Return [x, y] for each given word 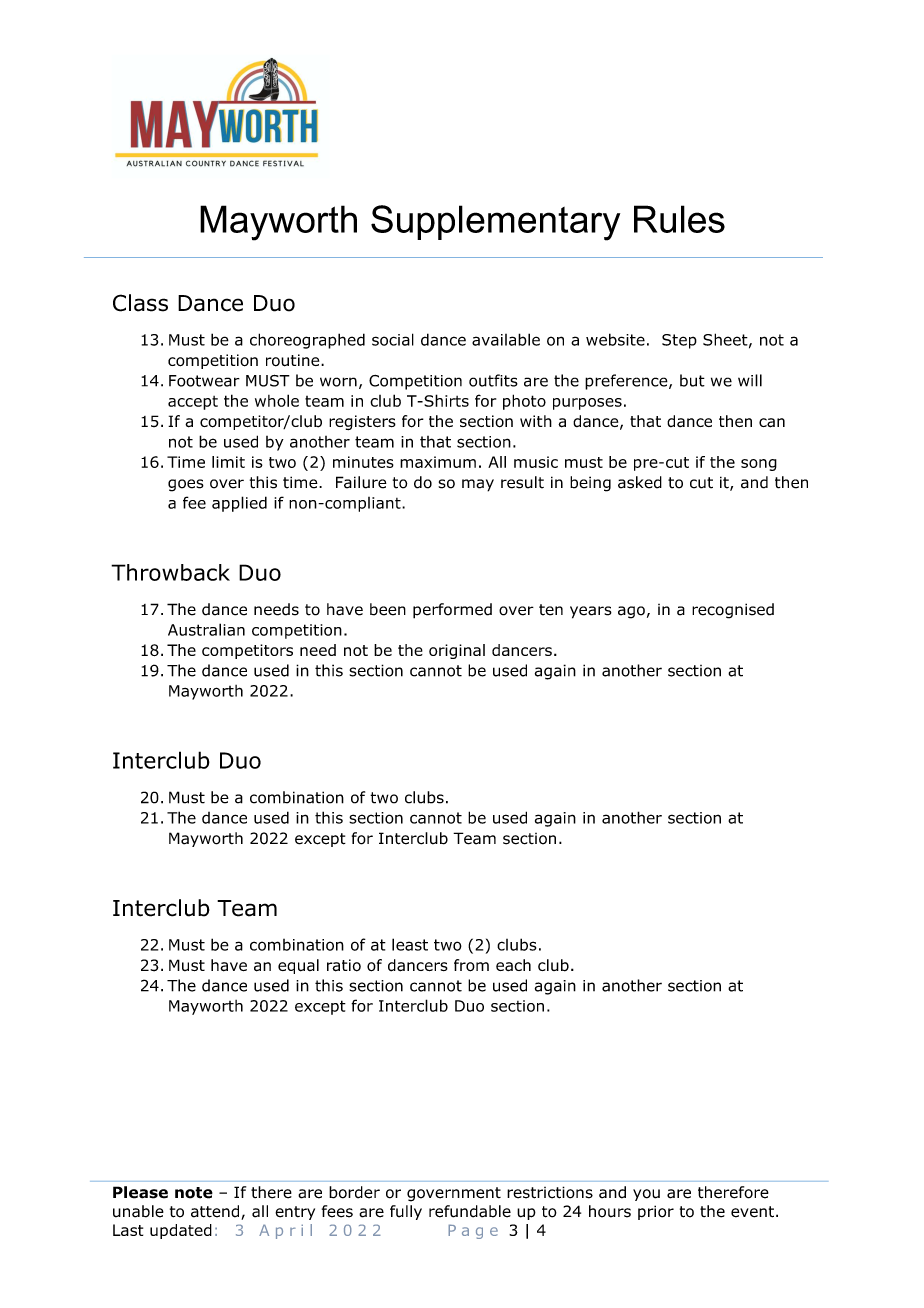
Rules [679, 219]
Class [140, 303]
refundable [470, 1211]
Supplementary [495, 223]
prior [656, 1212]
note [194, 1193]
